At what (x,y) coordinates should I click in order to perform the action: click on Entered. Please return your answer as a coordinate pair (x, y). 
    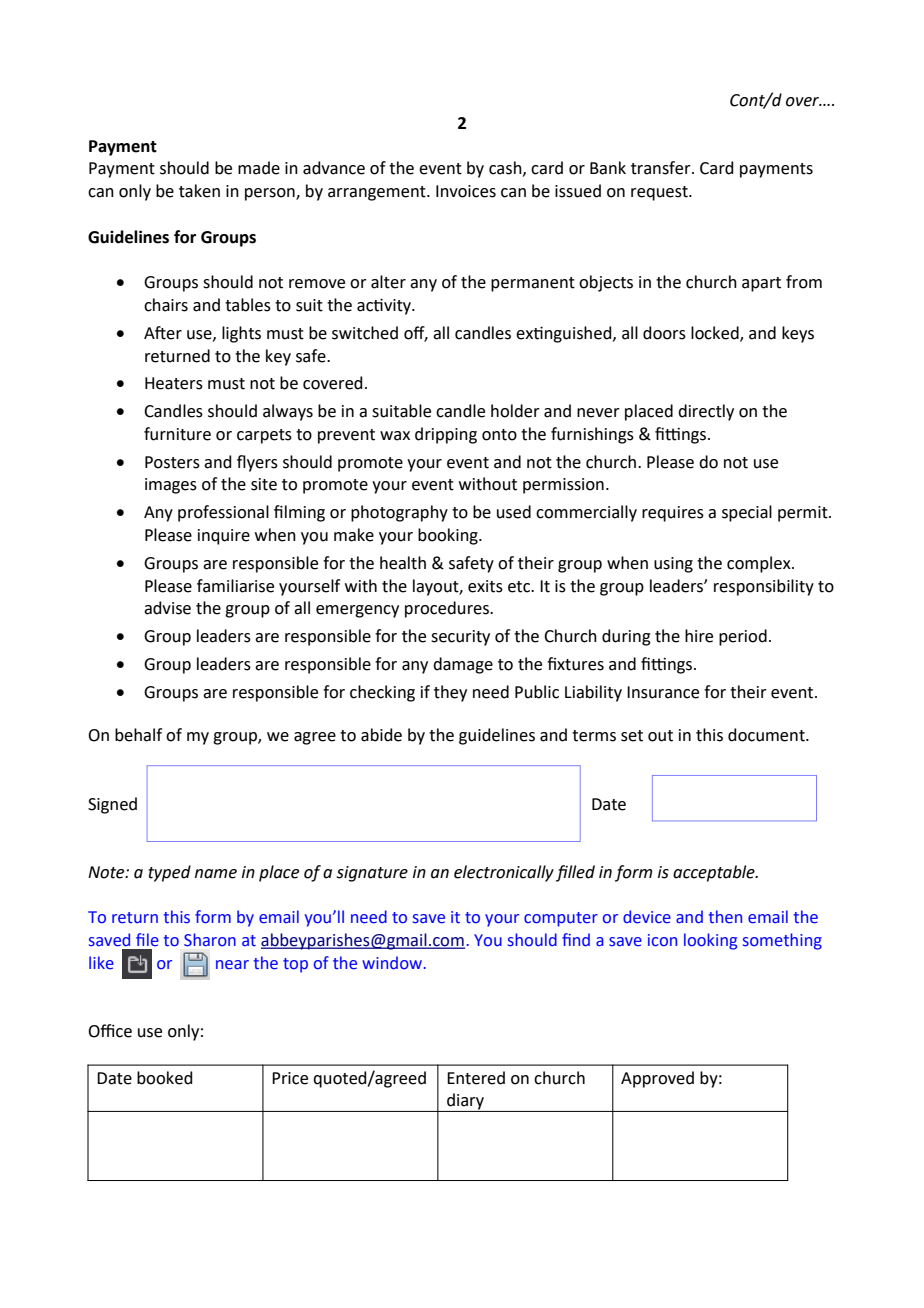
    Looking at the image, I should click on (476, 1078).
